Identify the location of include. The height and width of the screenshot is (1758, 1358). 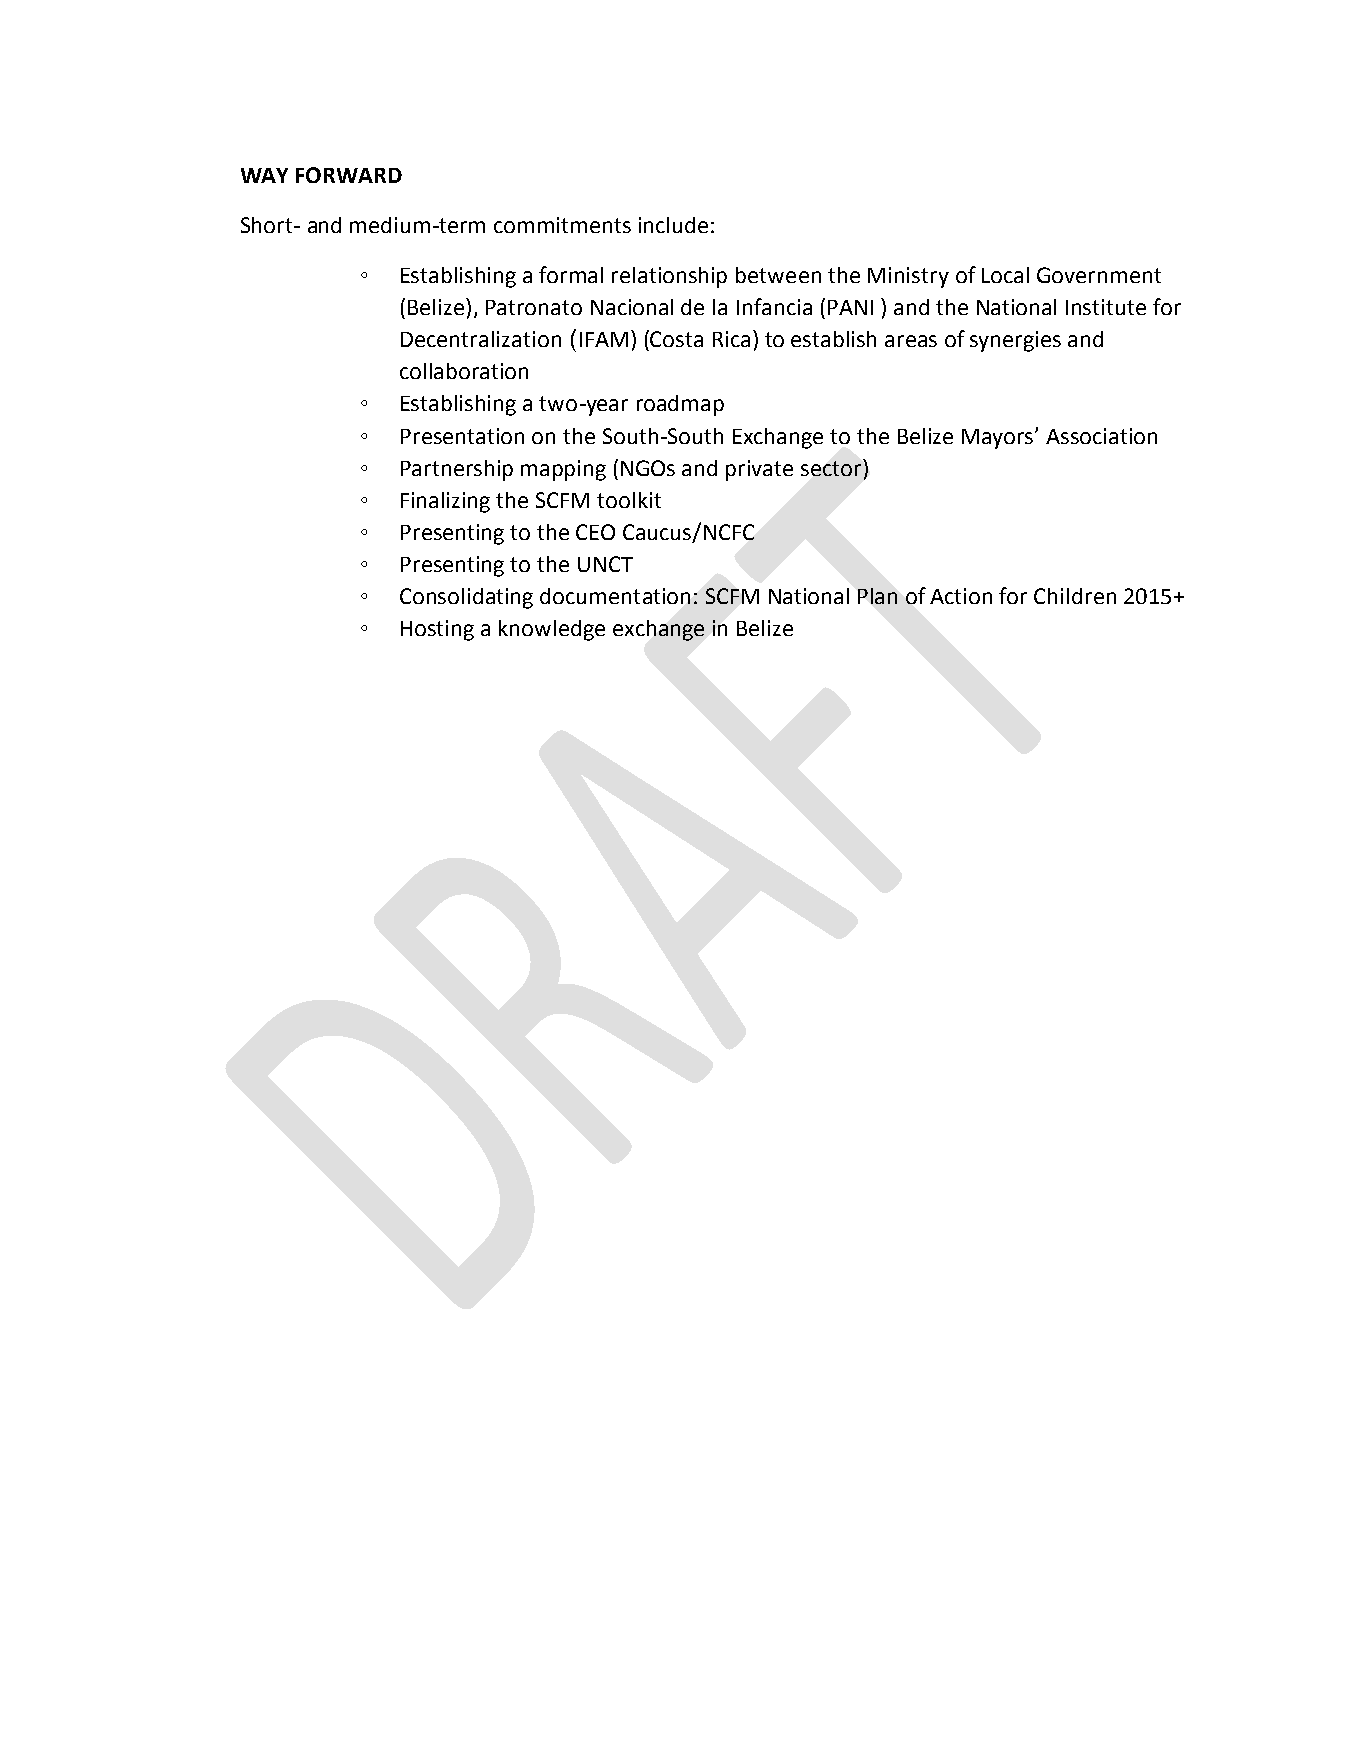
(673, 225).
